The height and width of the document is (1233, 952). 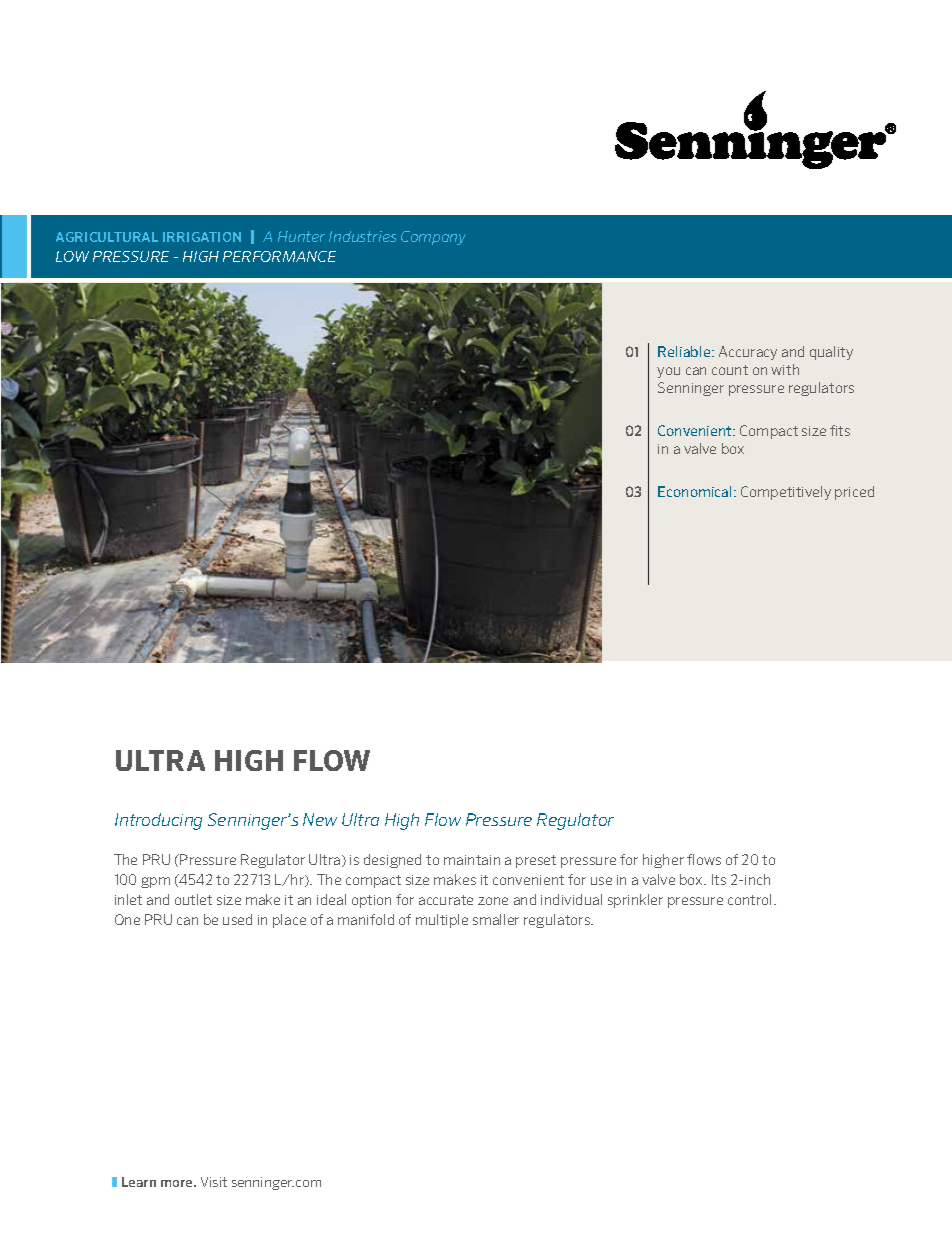 I want to click on Competitively, so click(x=786, y=493).
